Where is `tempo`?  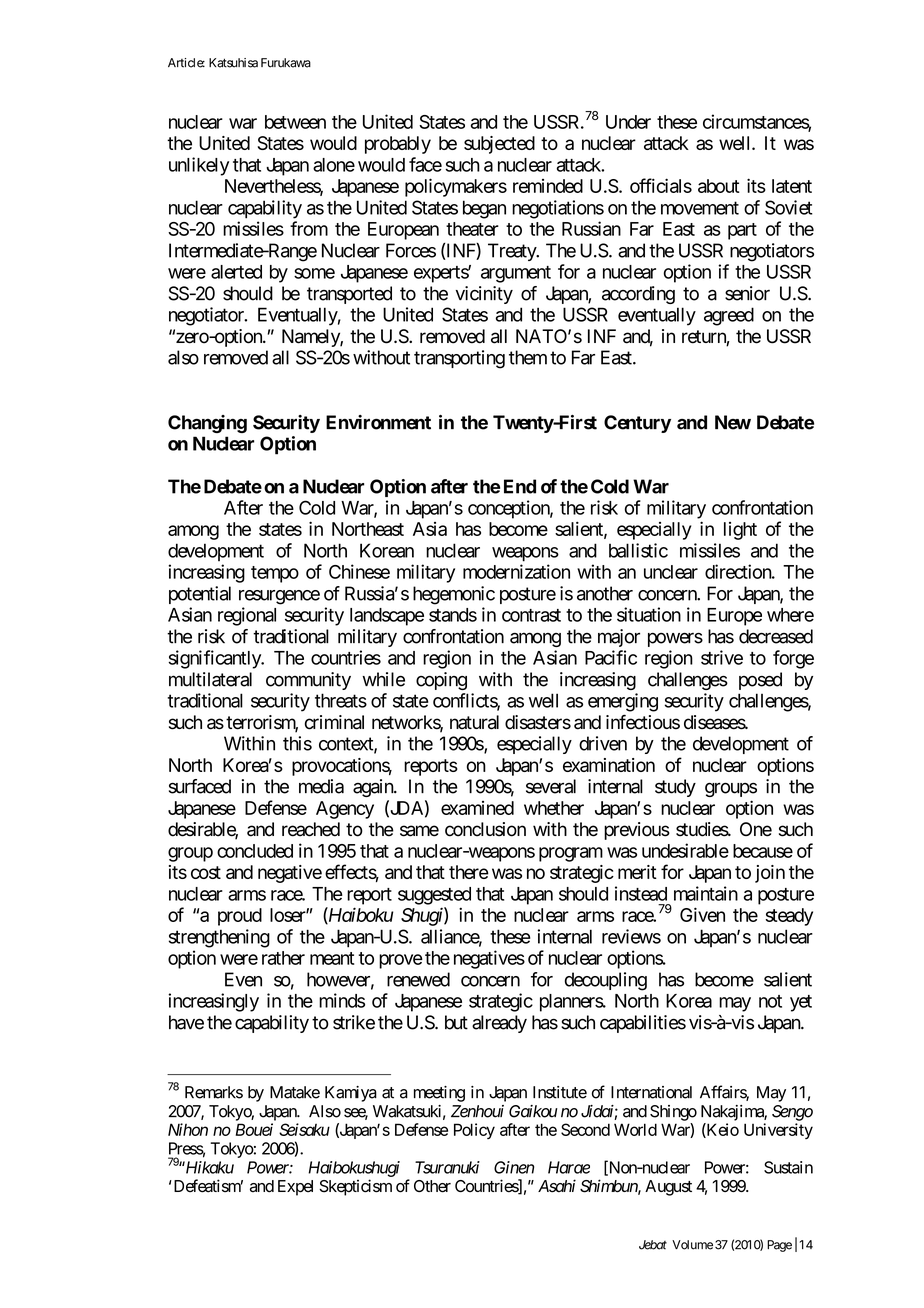
tempo is located at coordinates (275, 574).
